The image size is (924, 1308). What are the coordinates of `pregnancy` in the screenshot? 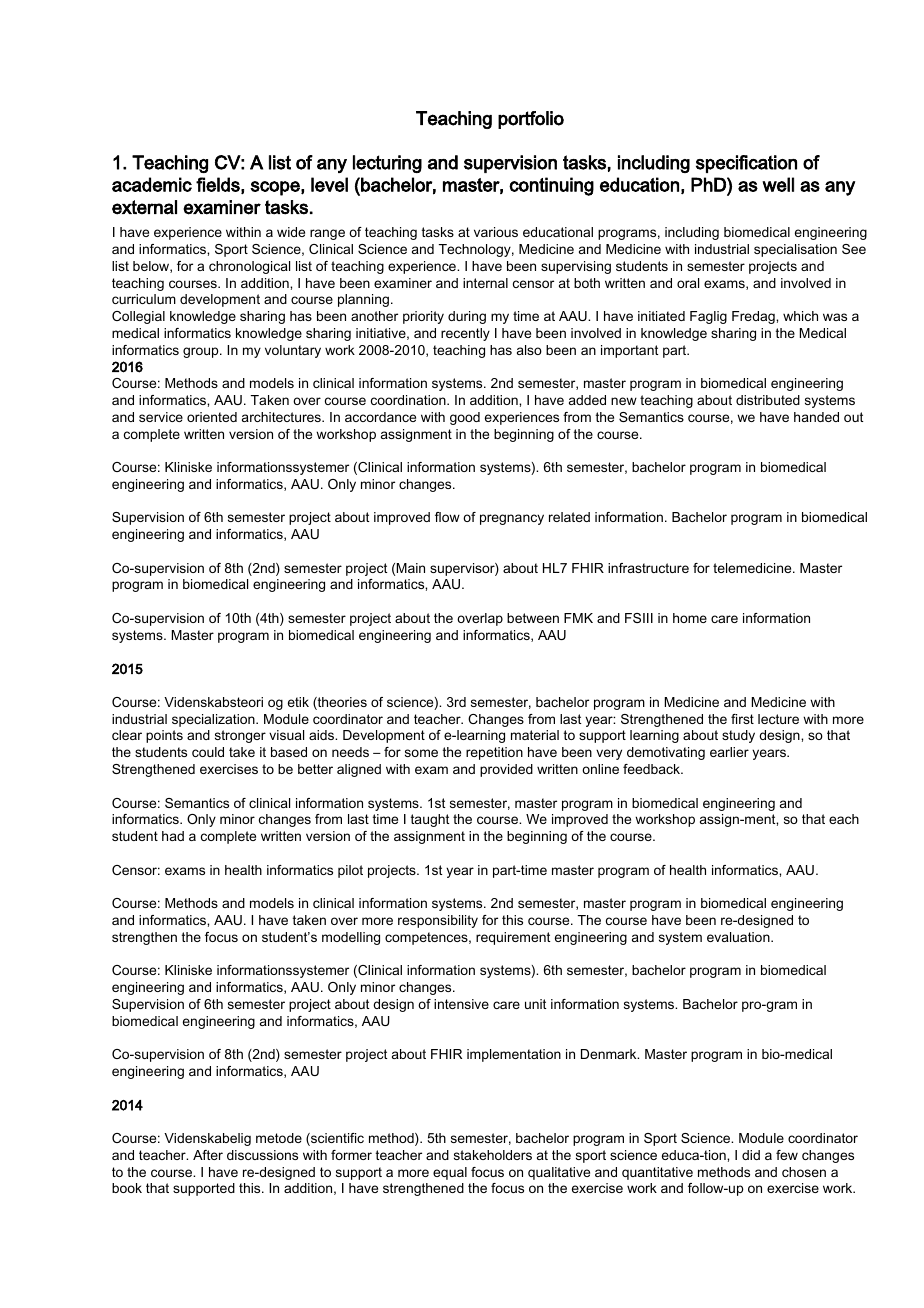 It's located at (512, 519).
